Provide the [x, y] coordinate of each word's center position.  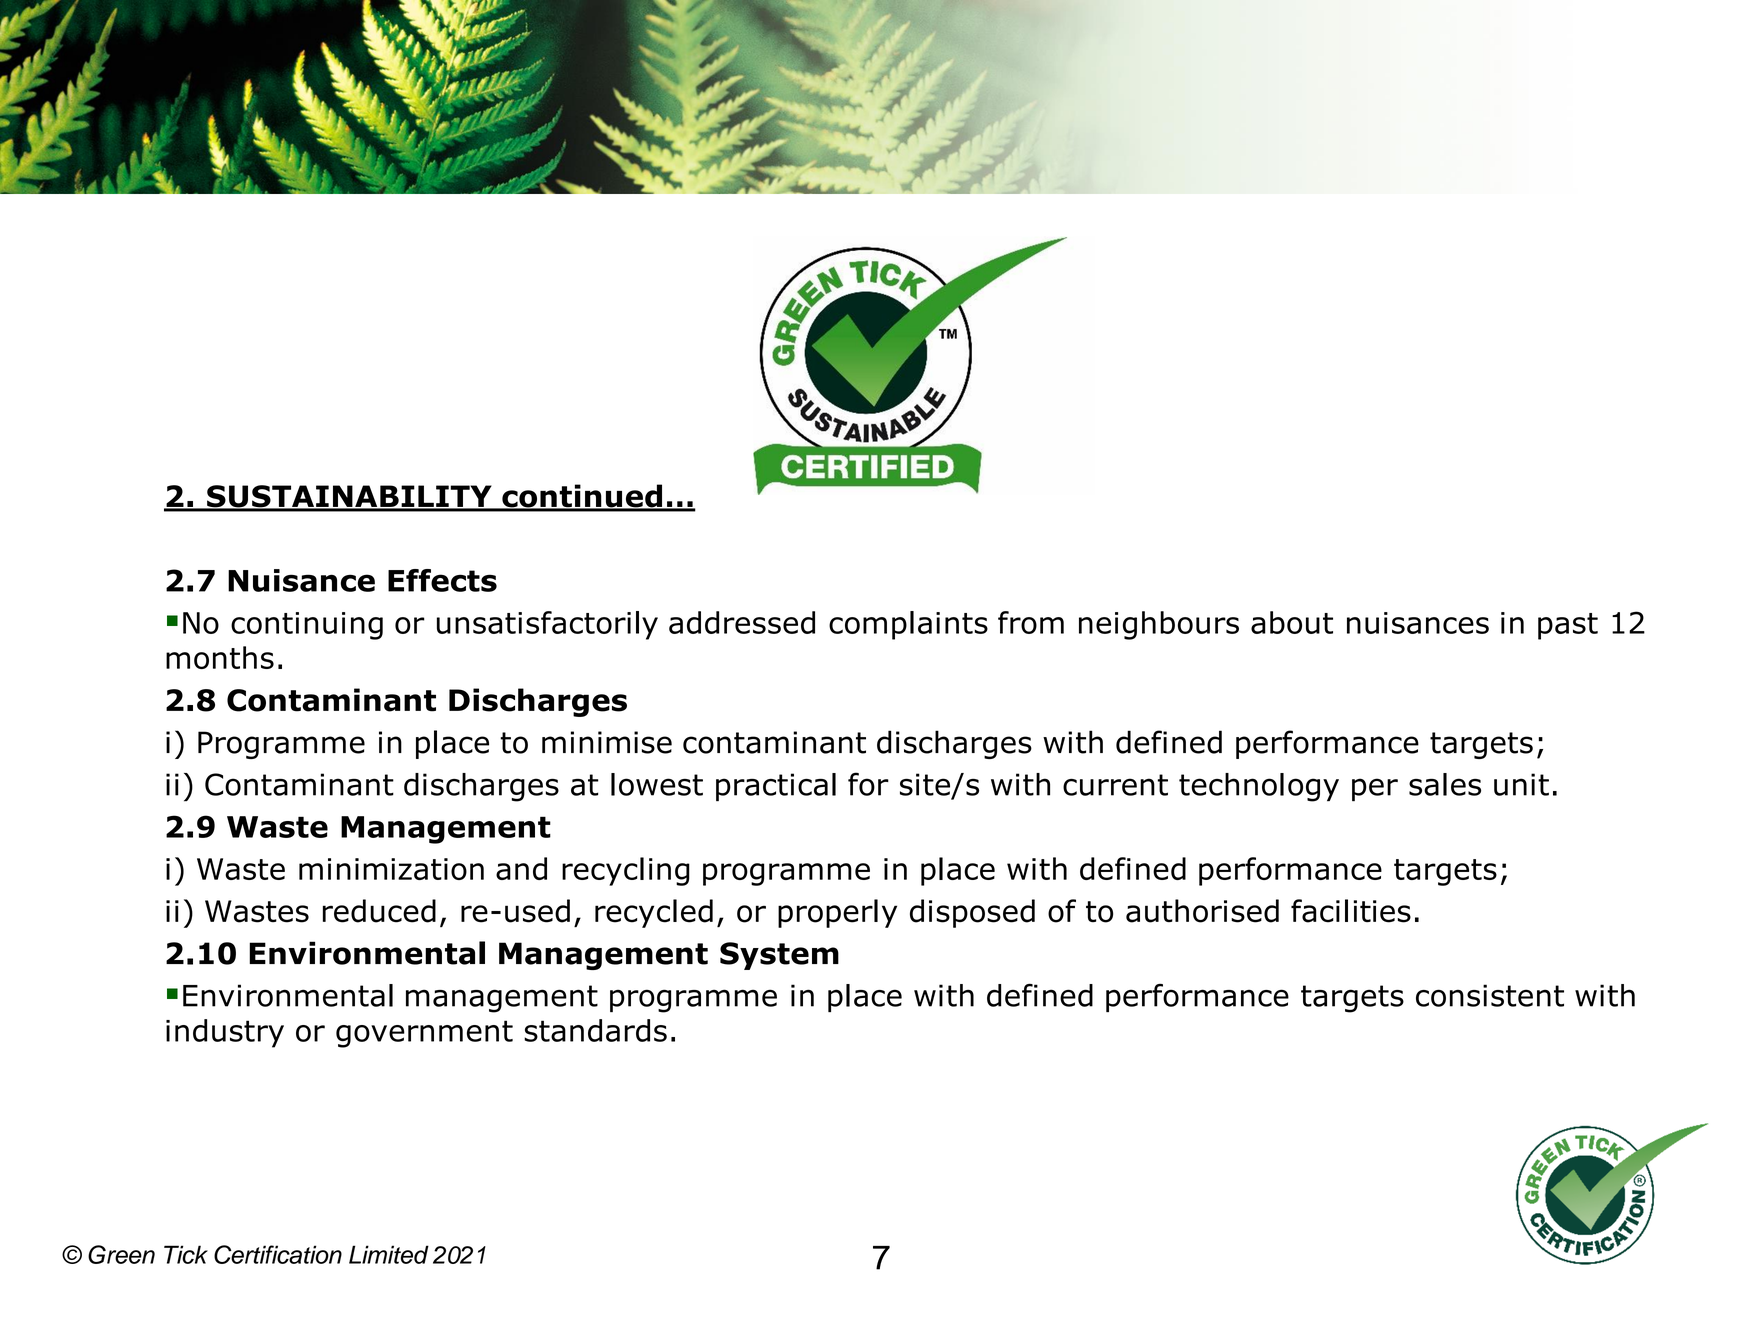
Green [121, 1254]
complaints [908, 625]
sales [1445, 784]
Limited [389, 1254]
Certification [278, 1254]
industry [225, 1033]
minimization [391, 869]
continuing [307, 626]
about [1292, 622]
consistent [1490, 995]
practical [776, 787]
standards [595, 1030]
